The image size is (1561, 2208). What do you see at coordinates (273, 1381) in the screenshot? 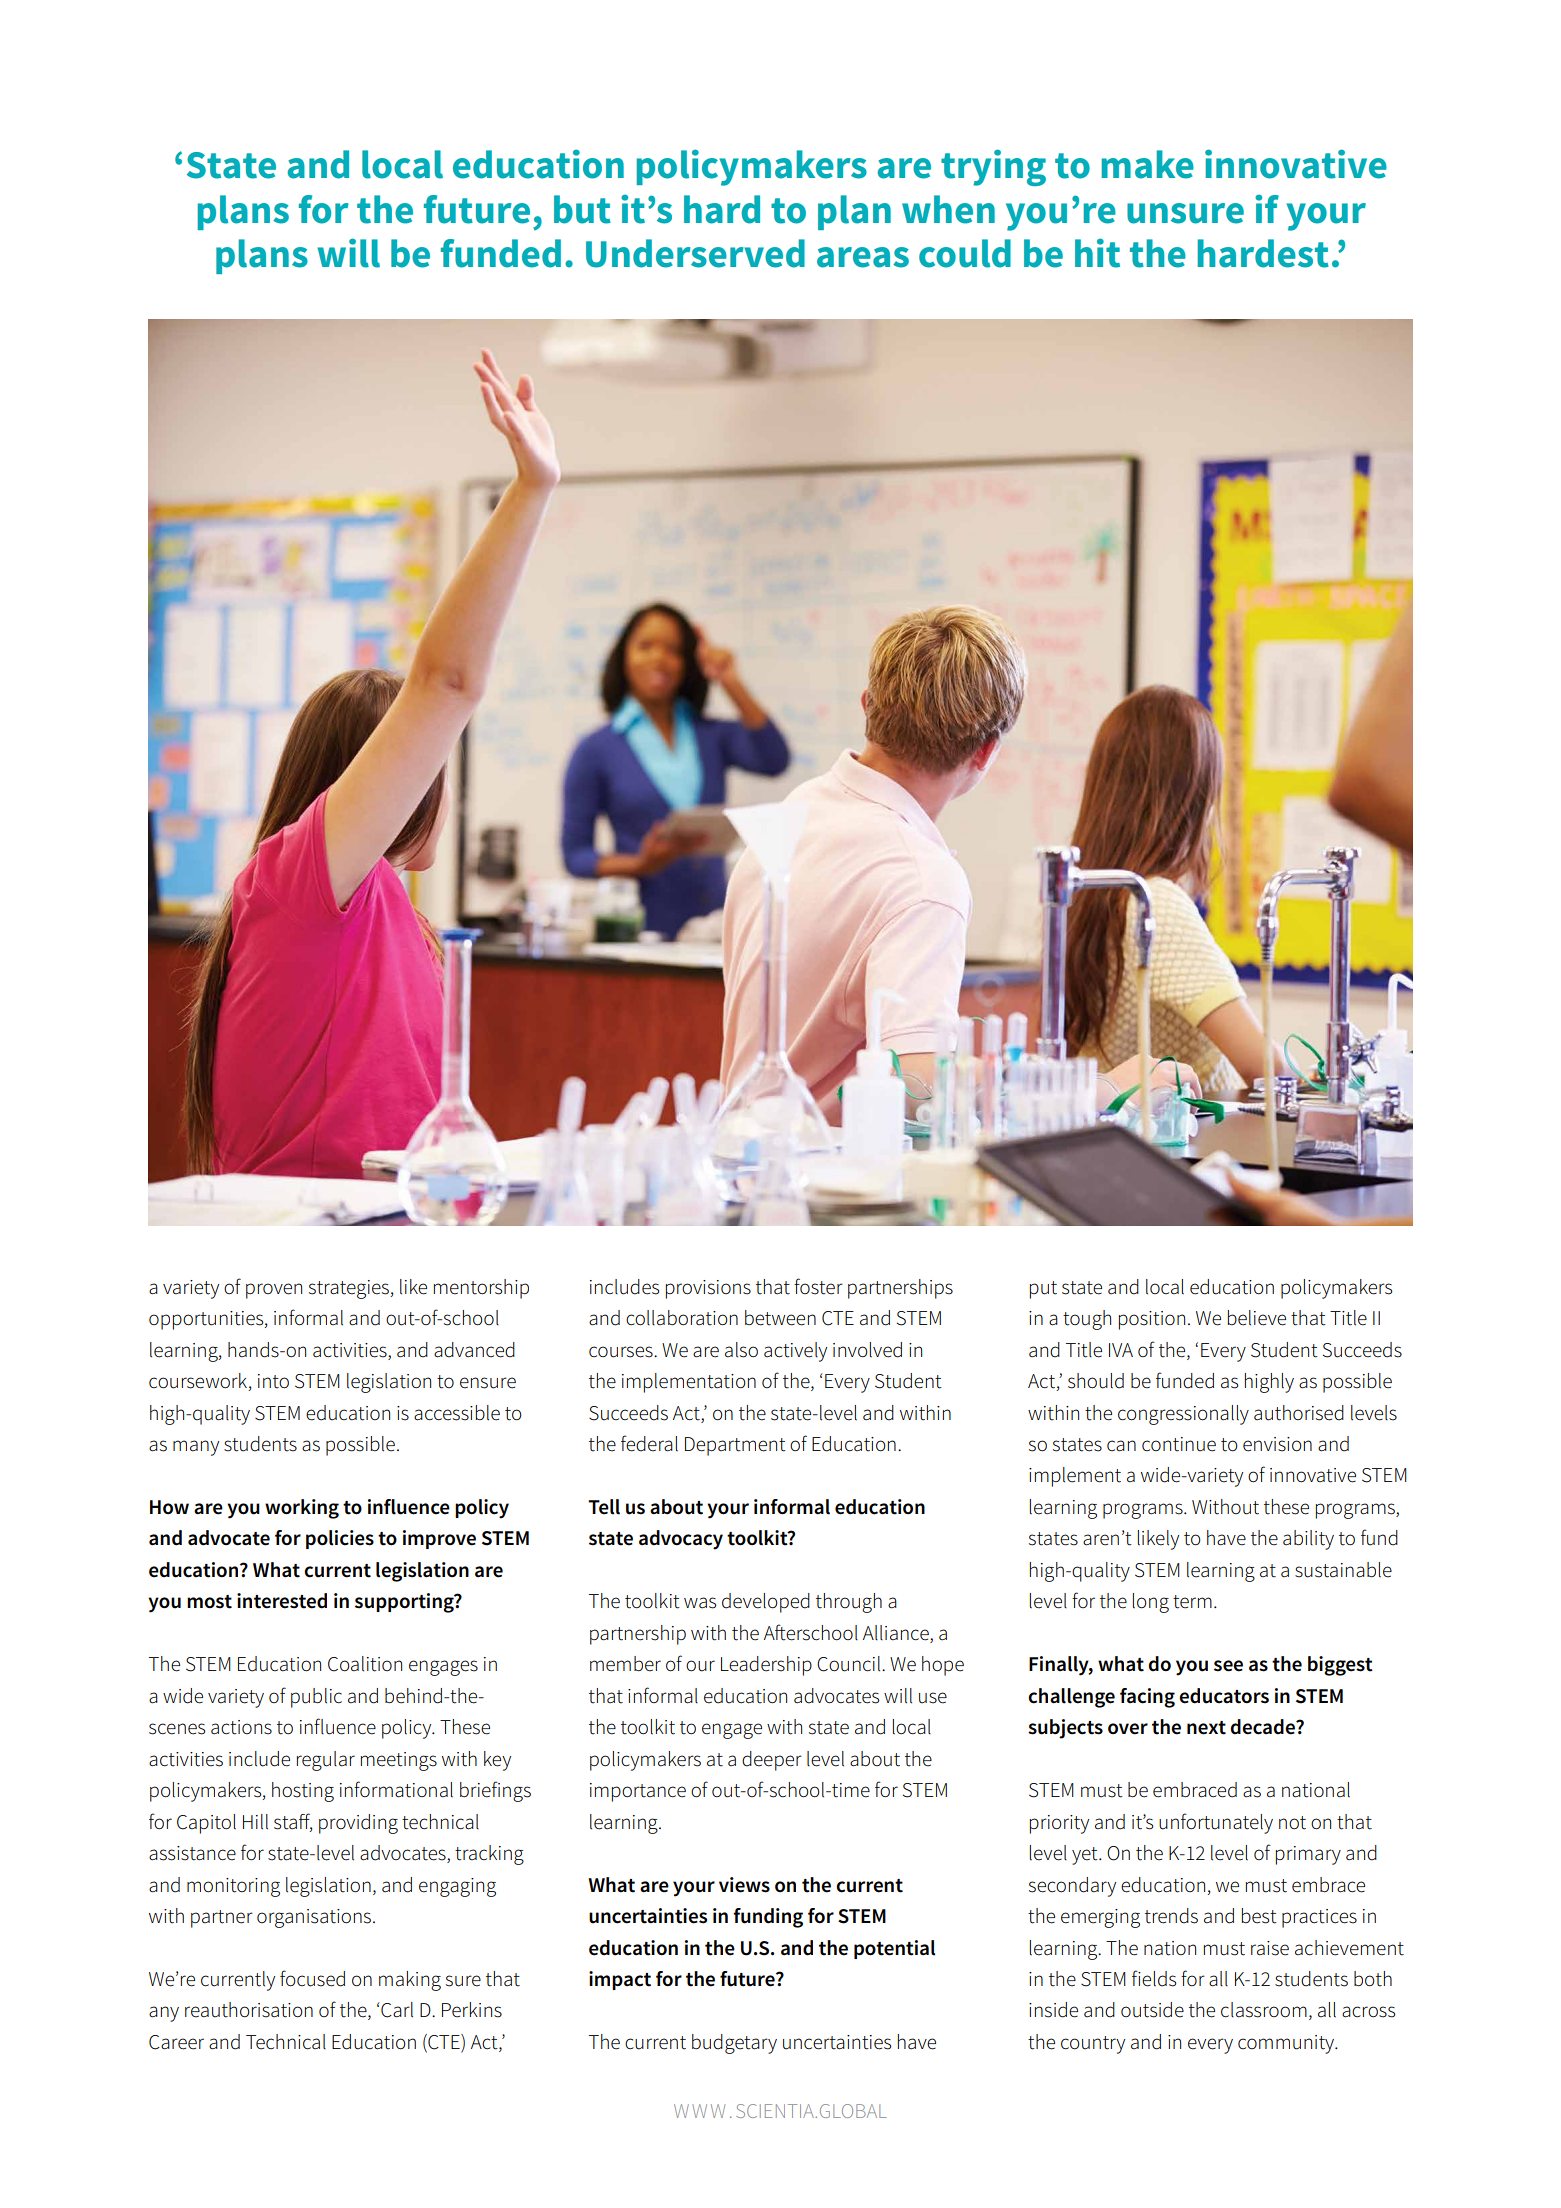
I see `into` at bounding box center [273, 1381].
